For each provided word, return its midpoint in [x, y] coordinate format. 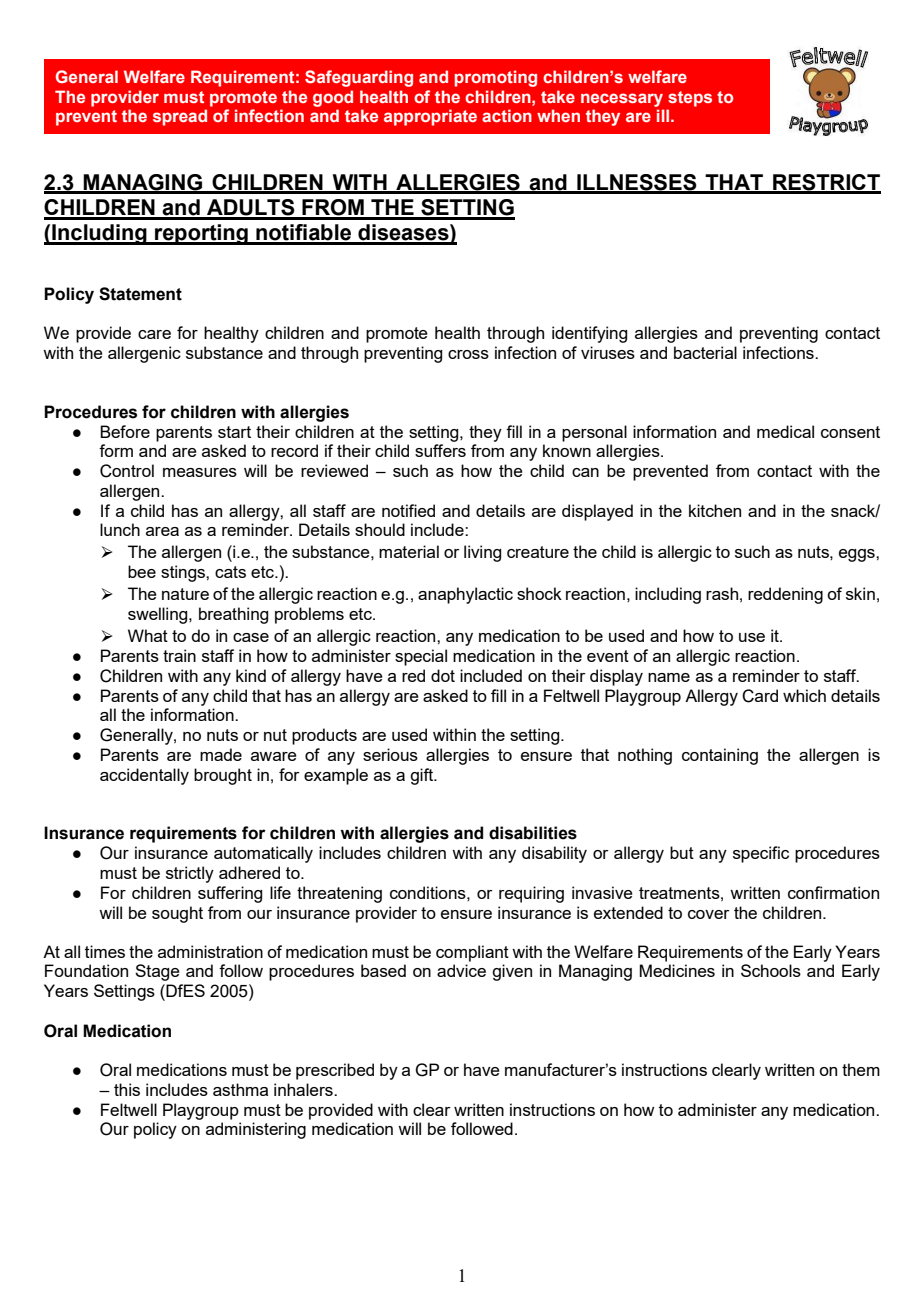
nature [185, 594]
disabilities [533, 833]
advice [461, 970]
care [154, 334]
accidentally [144, 776]
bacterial [705, 352]
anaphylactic [465, 595]
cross [468, 354]
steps [690, 99]
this [127, 1089]
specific [761, 854]
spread [180, 117]
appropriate [430, 117]
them [861, 1069]
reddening [785, 595]
